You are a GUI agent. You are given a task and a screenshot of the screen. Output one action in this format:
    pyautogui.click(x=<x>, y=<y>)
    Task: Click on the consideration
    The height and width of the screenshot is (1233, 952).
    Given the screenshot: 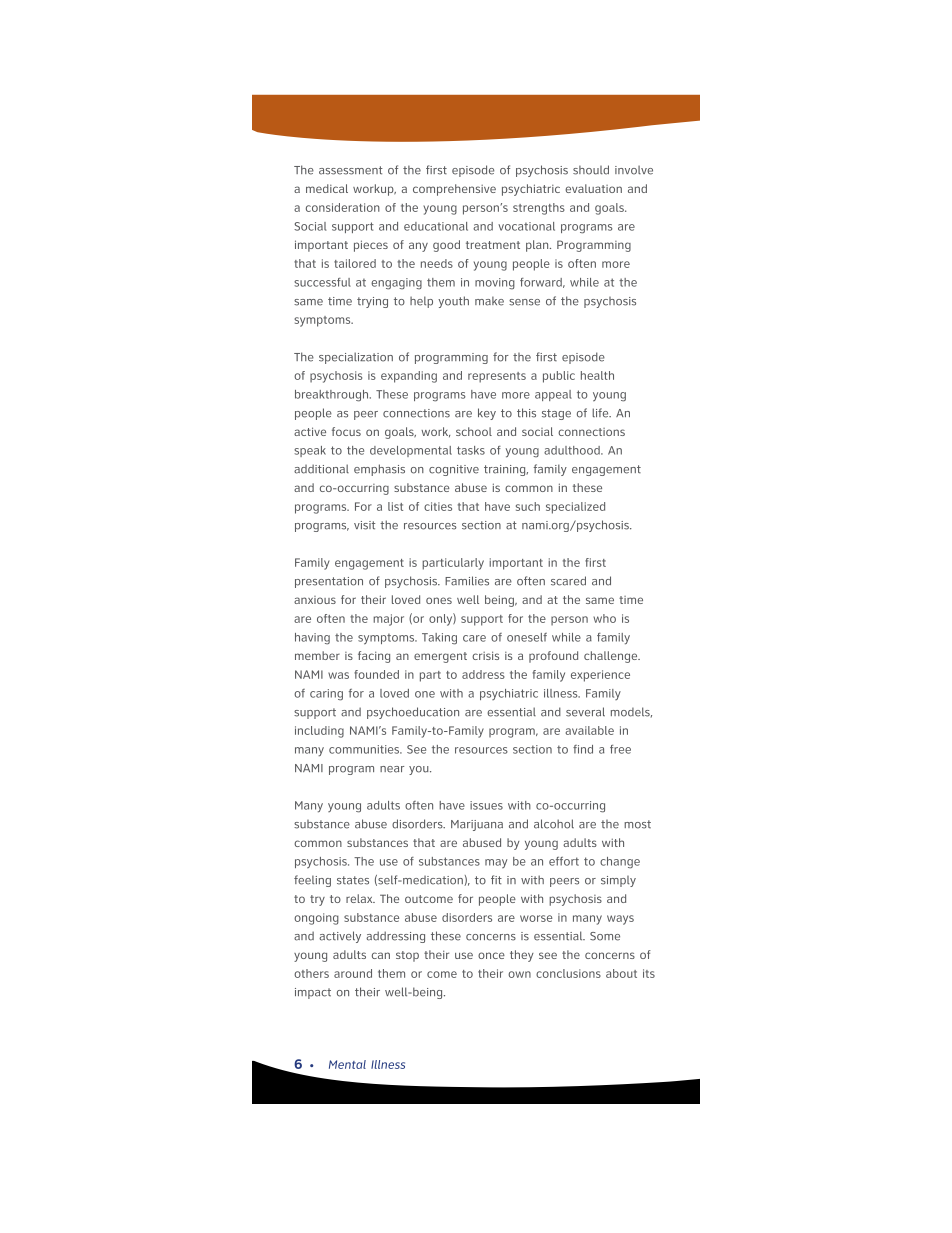 What is the action you would take?
    pyautogui.click(x=343, y=207)
